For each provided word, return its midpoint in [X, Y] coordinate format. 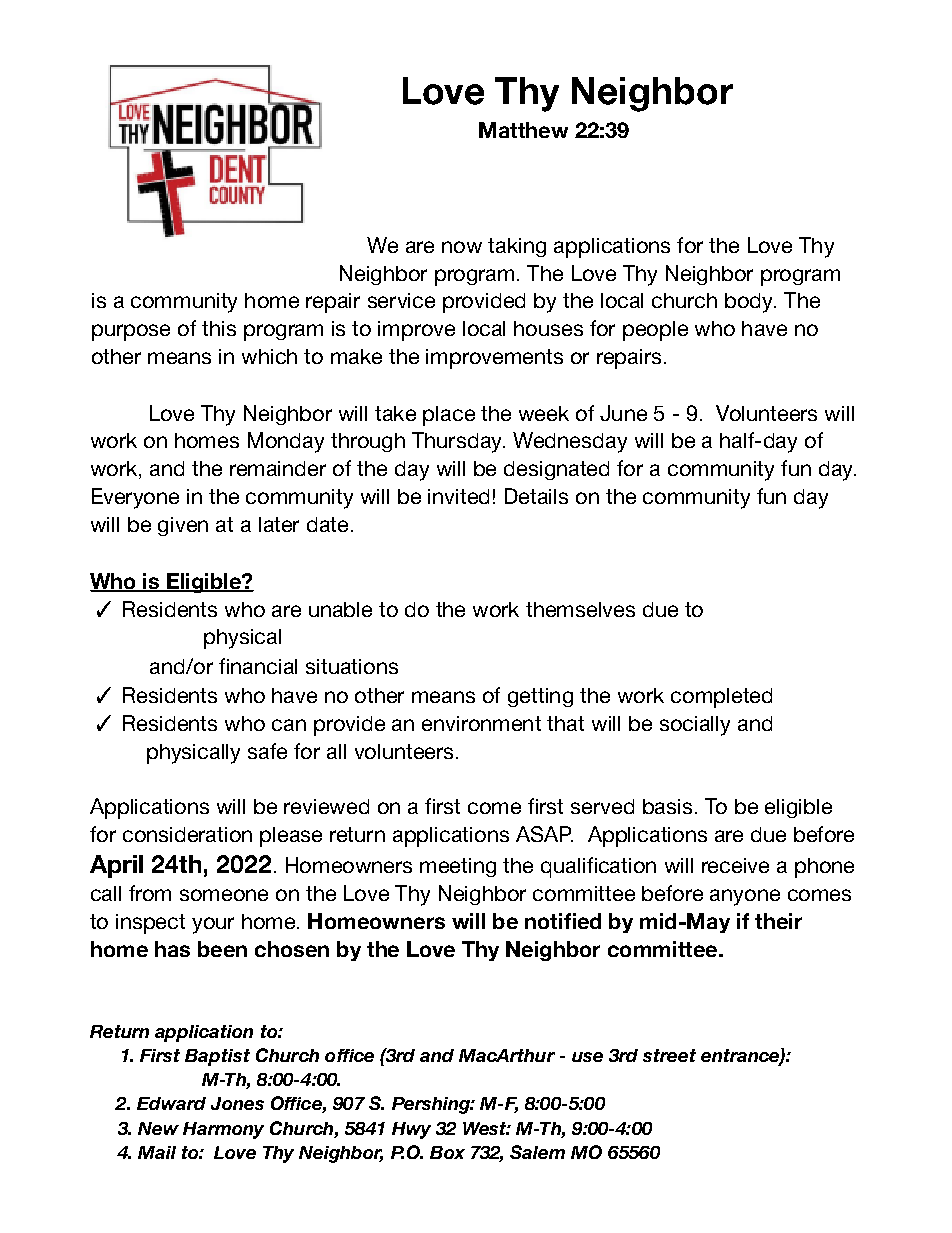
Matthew [523, 130]
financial [258, 666]
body [750, 303]
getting [540, 697]
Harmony [223, 1130]
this [219, 328]
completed [721, 698]
